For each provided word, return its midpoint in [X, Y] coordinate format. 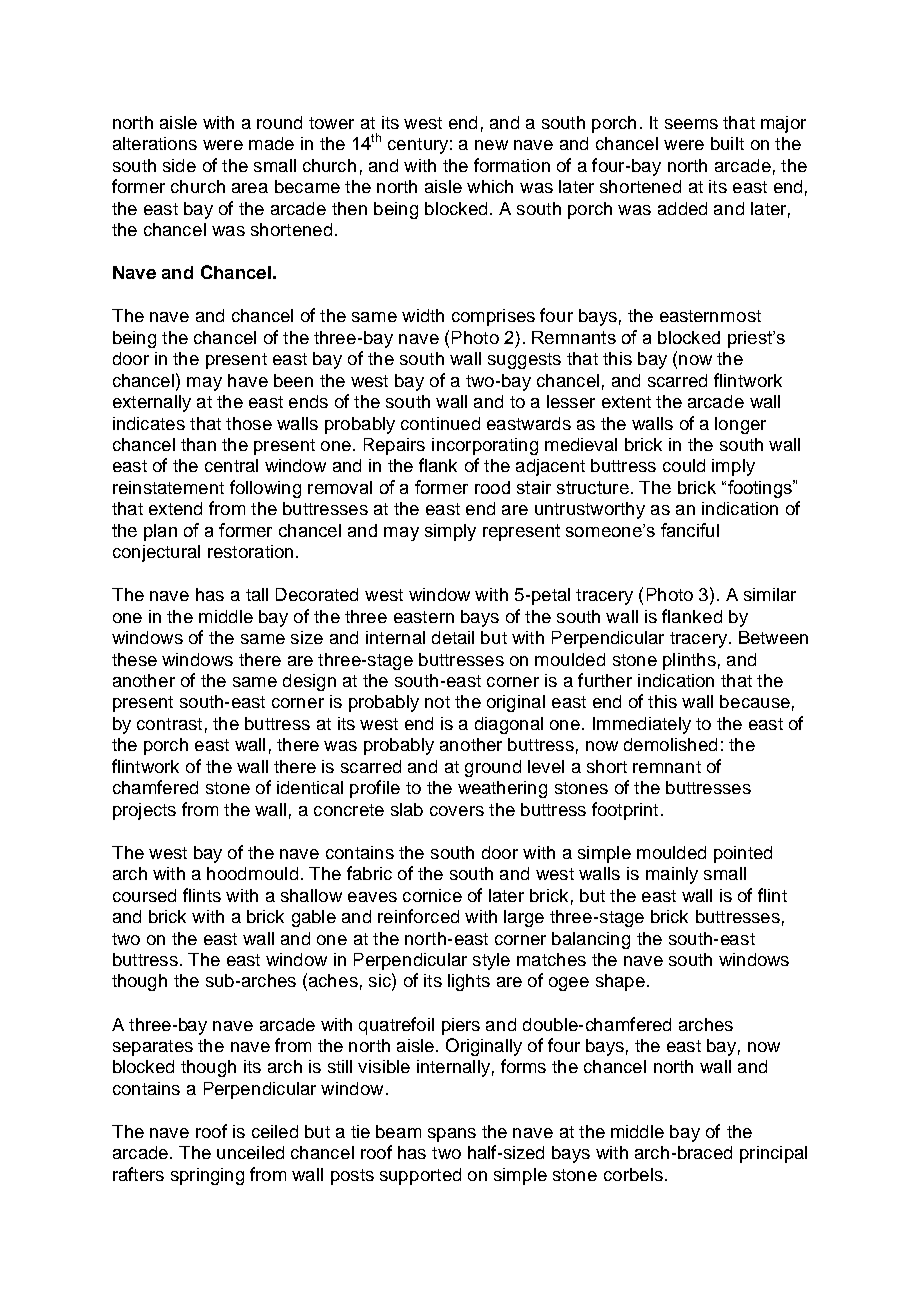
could [684, 465]
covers [457, 811]
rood [492, 487]
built [727, 143]
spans [452, 1135]
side [179, 165]
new [491, 145]
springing [207, 1176]
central [231, 465]
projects [144, 811]
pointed [743, 854]
